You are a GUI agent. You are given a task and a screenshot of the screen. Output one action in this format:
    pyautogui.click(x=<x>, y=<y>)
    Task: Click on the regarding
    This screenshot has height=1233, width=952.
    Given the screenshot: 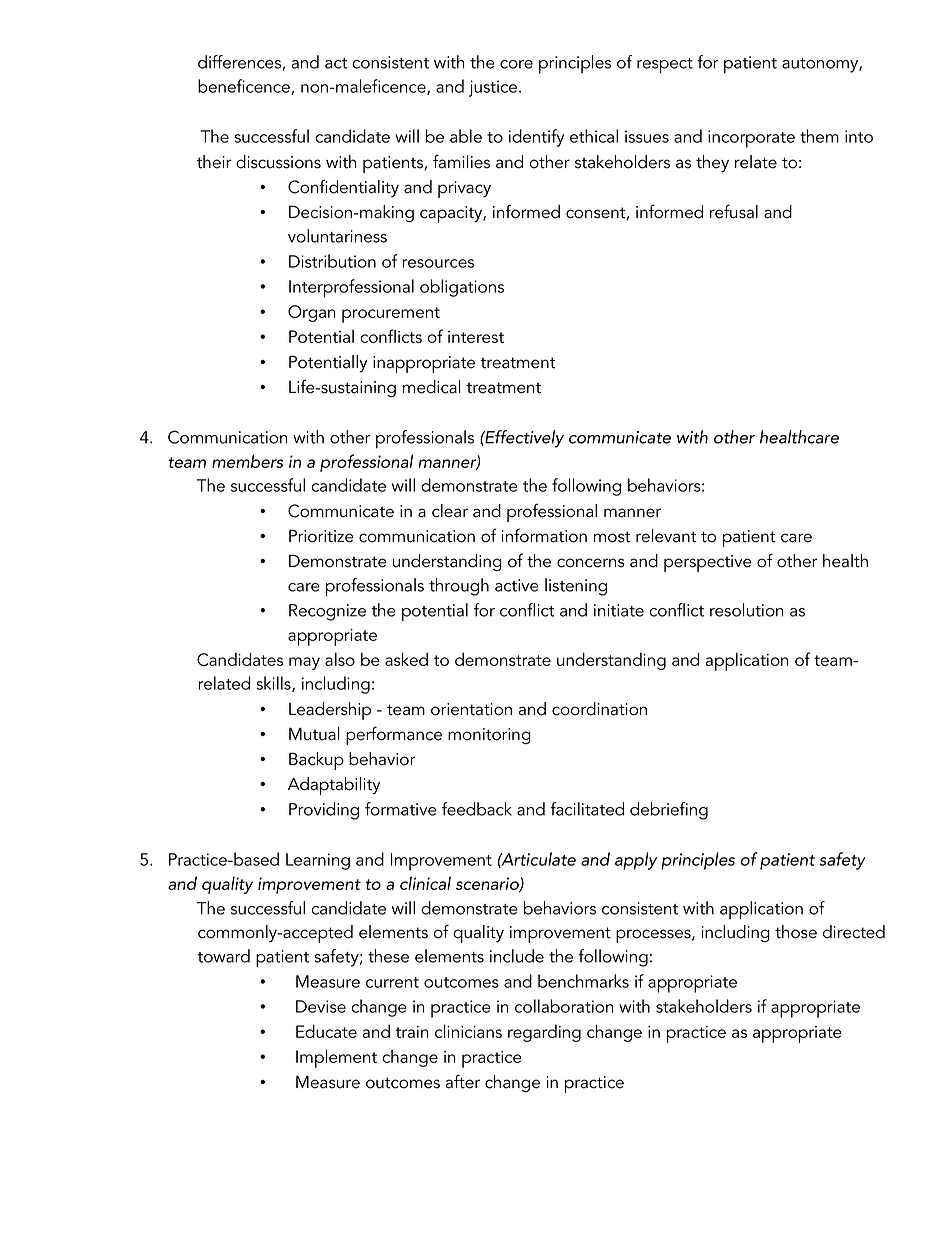 What is the action you would take?
    pyautogui.click(x=544, y=1033)
